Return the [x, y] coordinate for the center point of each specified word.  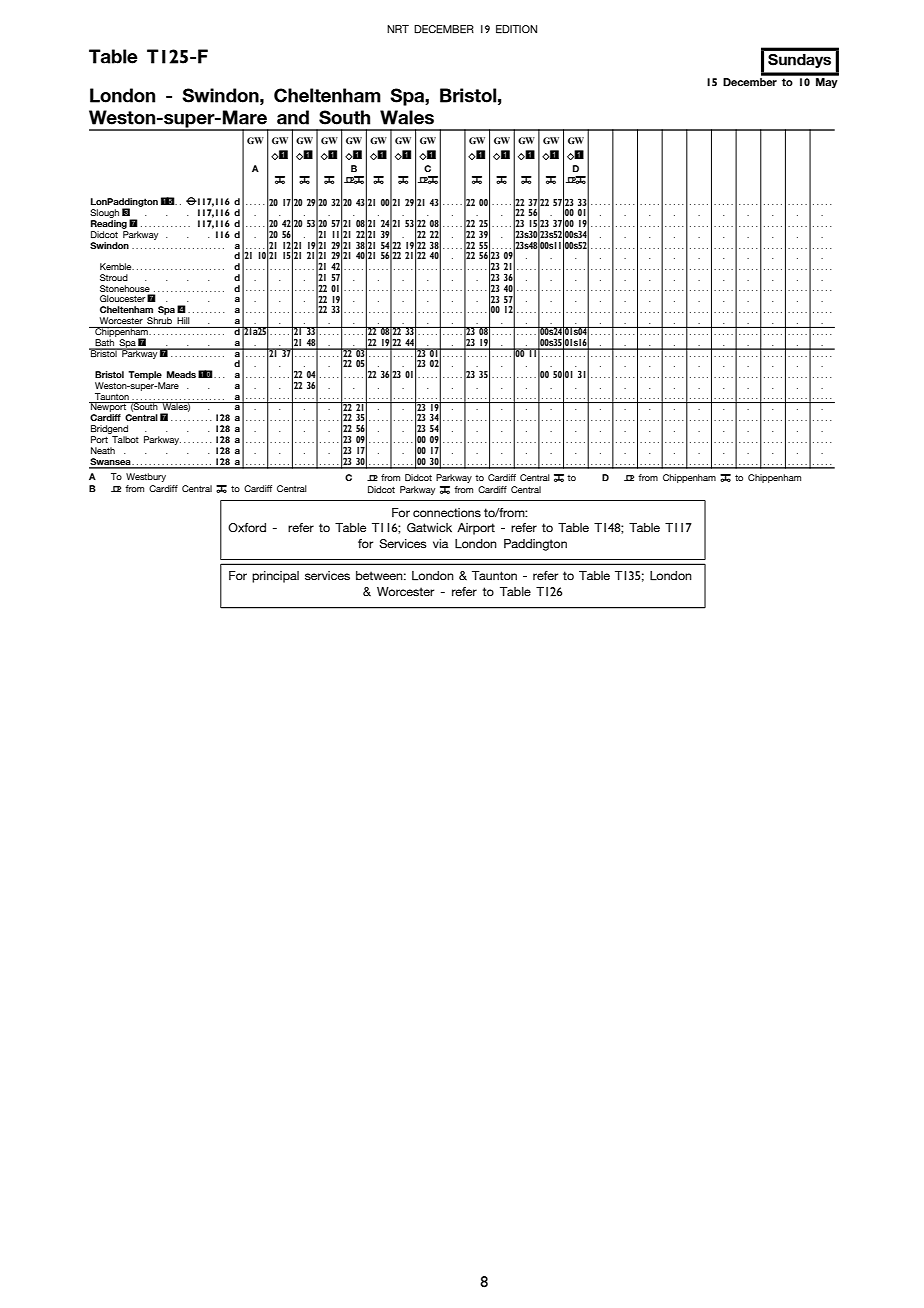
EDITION [516, 29]
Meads [181, 374]
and [293, 117]
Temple [145, 375]
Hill [183, 320]
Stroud [114, 277]
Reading [109, 224]
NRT [398, 29]
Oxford [247, 527]
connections [447, 512]
